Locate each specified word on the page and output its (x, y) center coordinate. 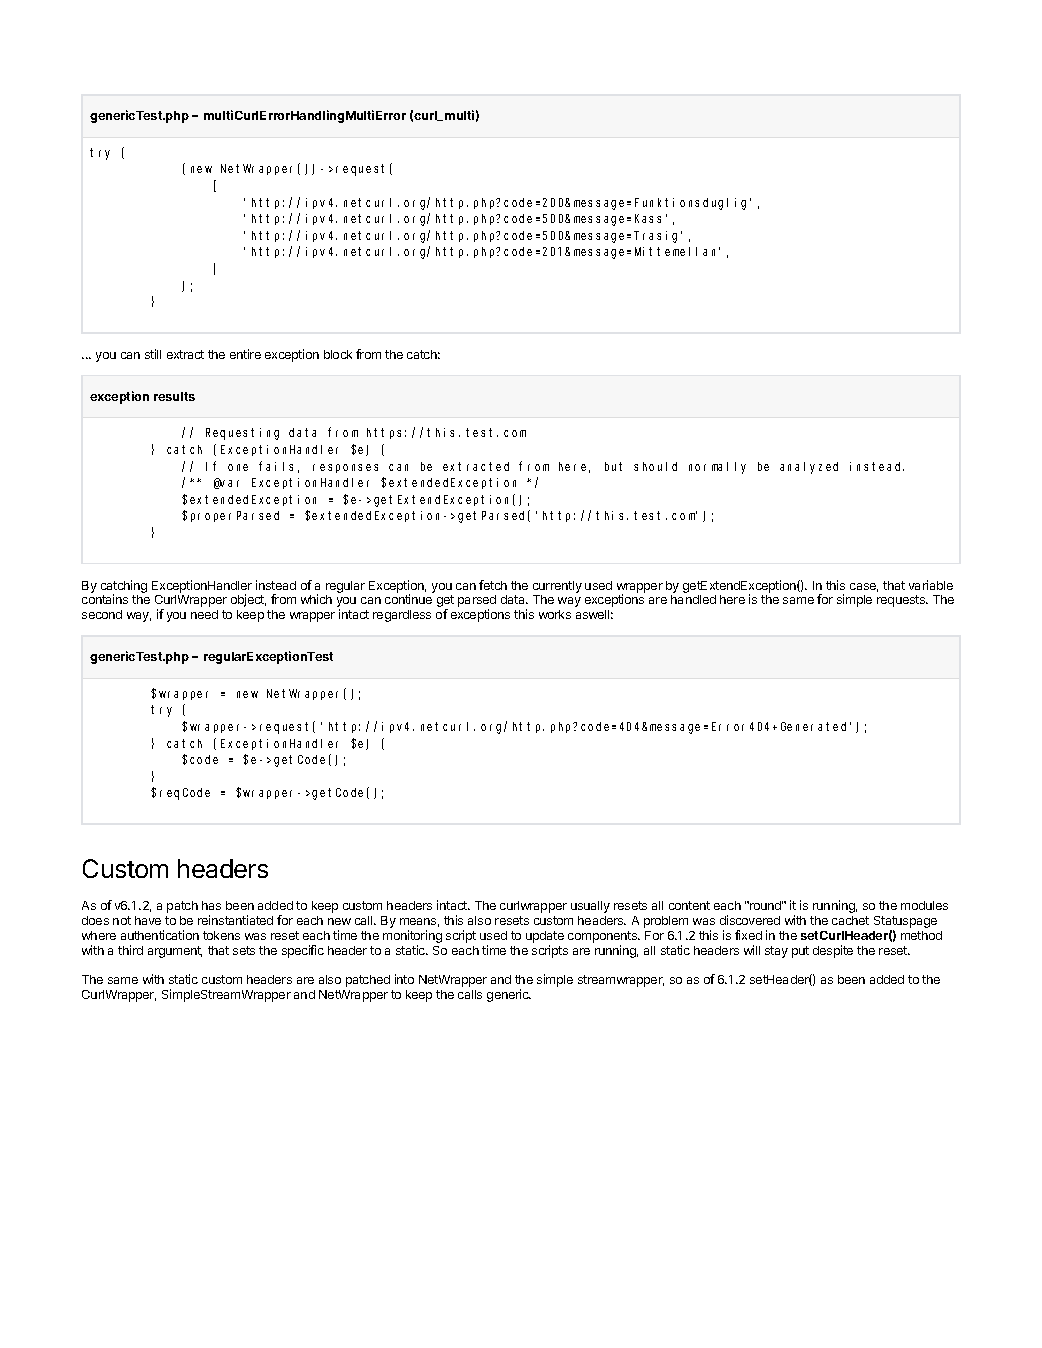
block (338, 354)
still (153, 354)
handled (693, 599)
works (555, 614)
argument (175, 952)
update (545, 938)
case (864, 587)
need (204, 614)
